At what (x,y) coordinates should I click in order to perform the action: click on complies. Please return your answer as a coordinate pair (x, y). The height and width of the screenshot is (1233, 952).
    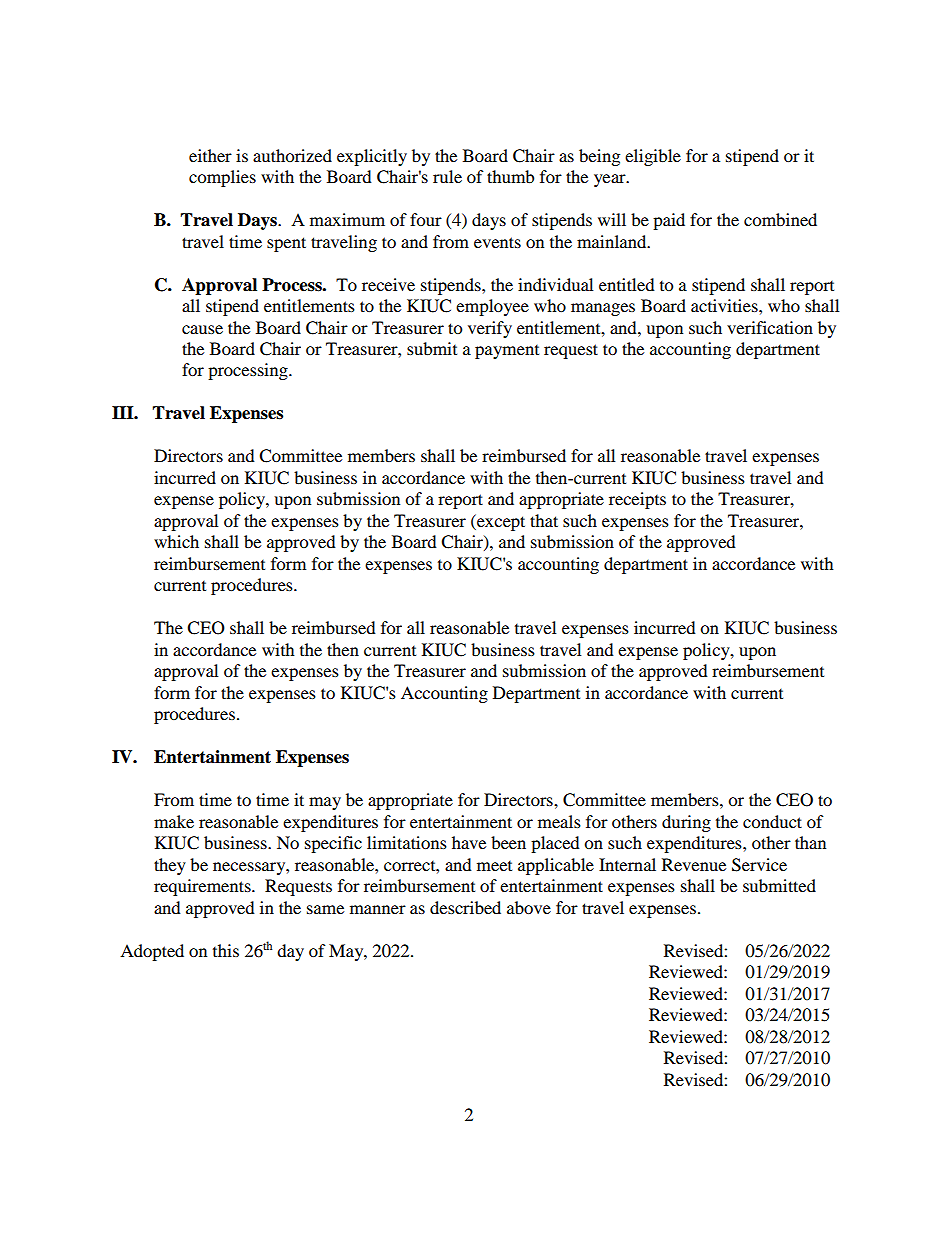
    Looking at the image, I should click on (222, 178).
